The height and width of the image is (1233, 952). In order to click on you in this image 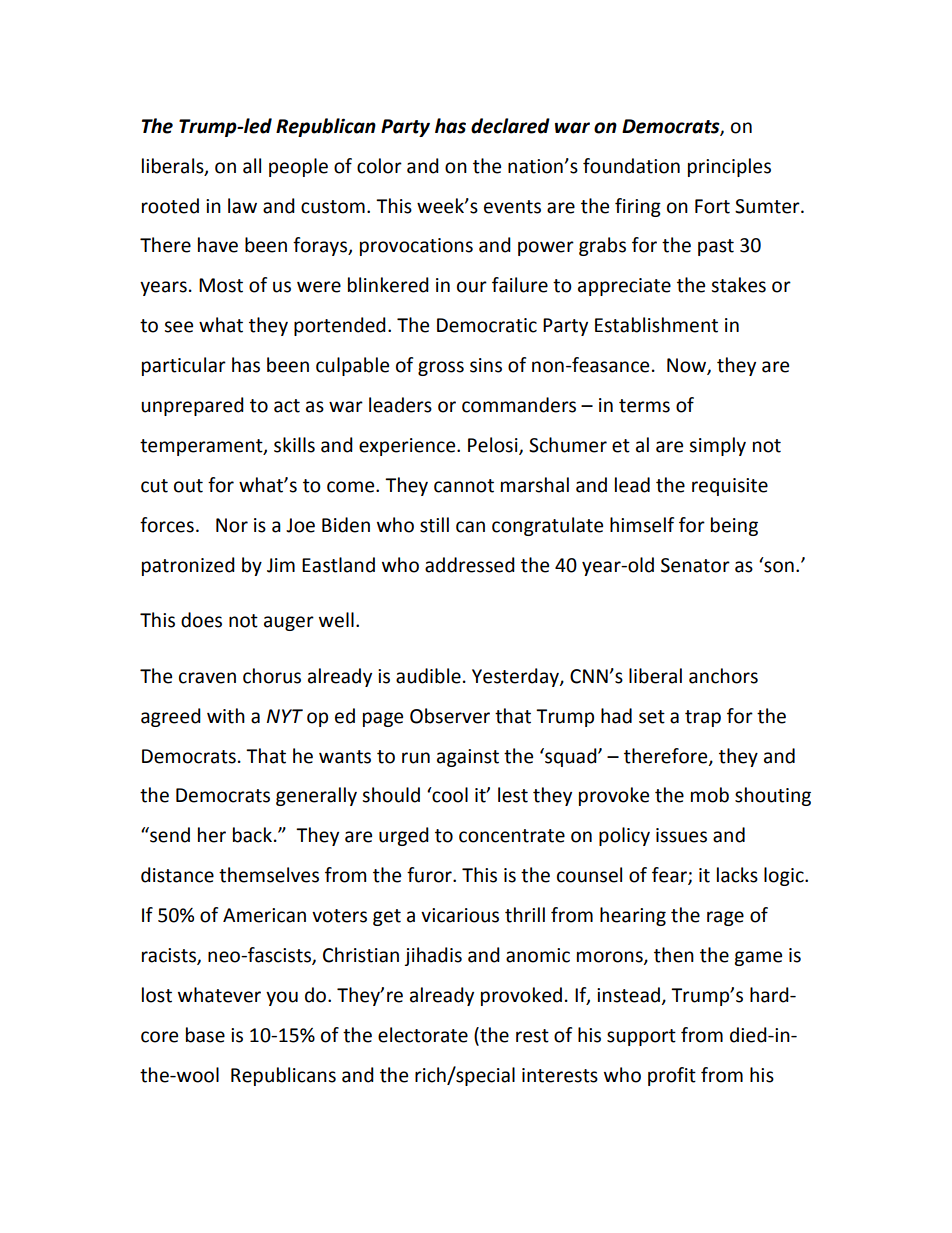, I will do `click(282, 998)`.
